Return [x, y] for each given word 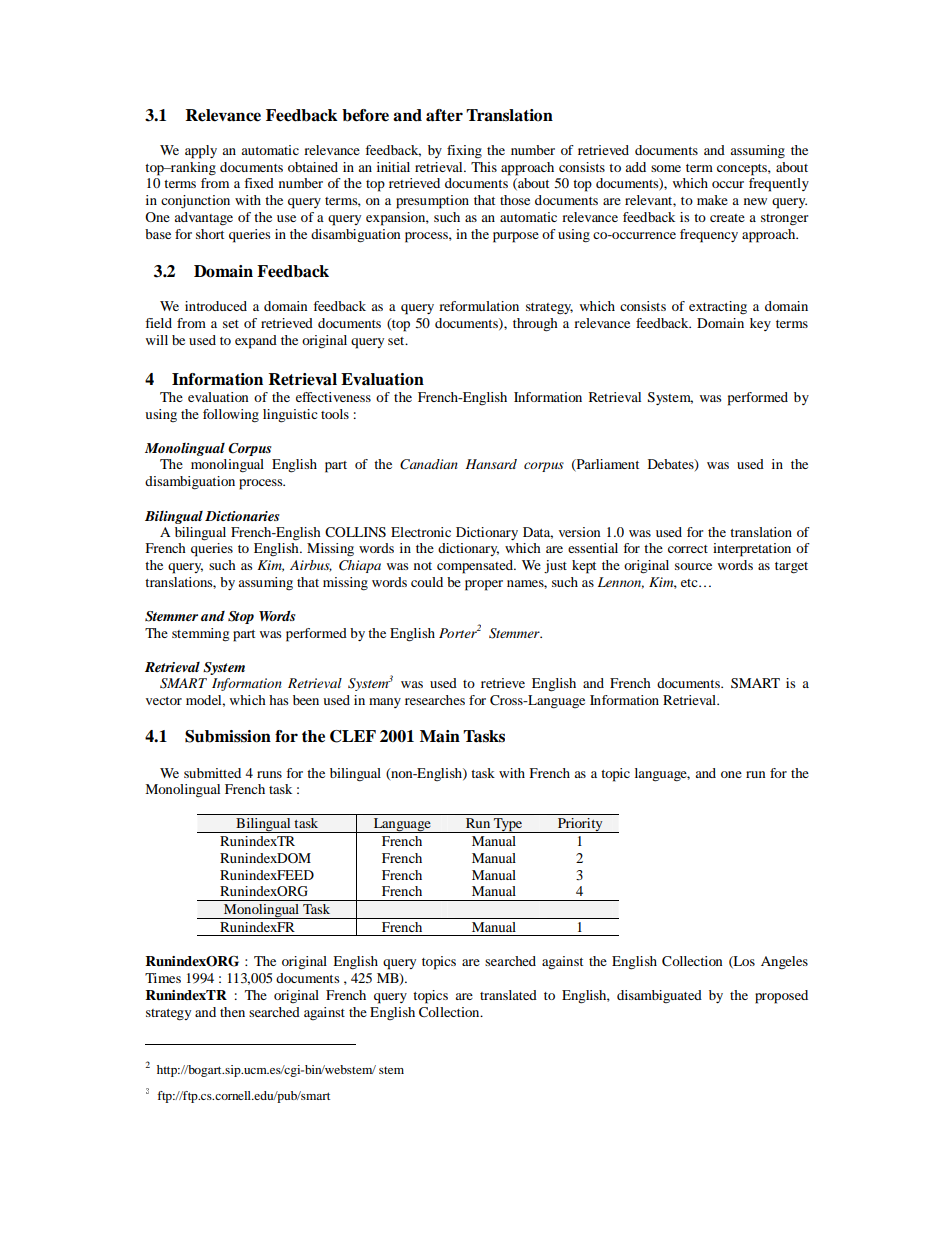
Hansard [491, 464]
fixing [464, 152]
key [760, 324]
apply [201, 152]
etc [690, 583]
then [232, 1012]
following [231, 416]
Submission [228, 736]
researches [435, 700]
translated [508, 995]
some [666, 168]
